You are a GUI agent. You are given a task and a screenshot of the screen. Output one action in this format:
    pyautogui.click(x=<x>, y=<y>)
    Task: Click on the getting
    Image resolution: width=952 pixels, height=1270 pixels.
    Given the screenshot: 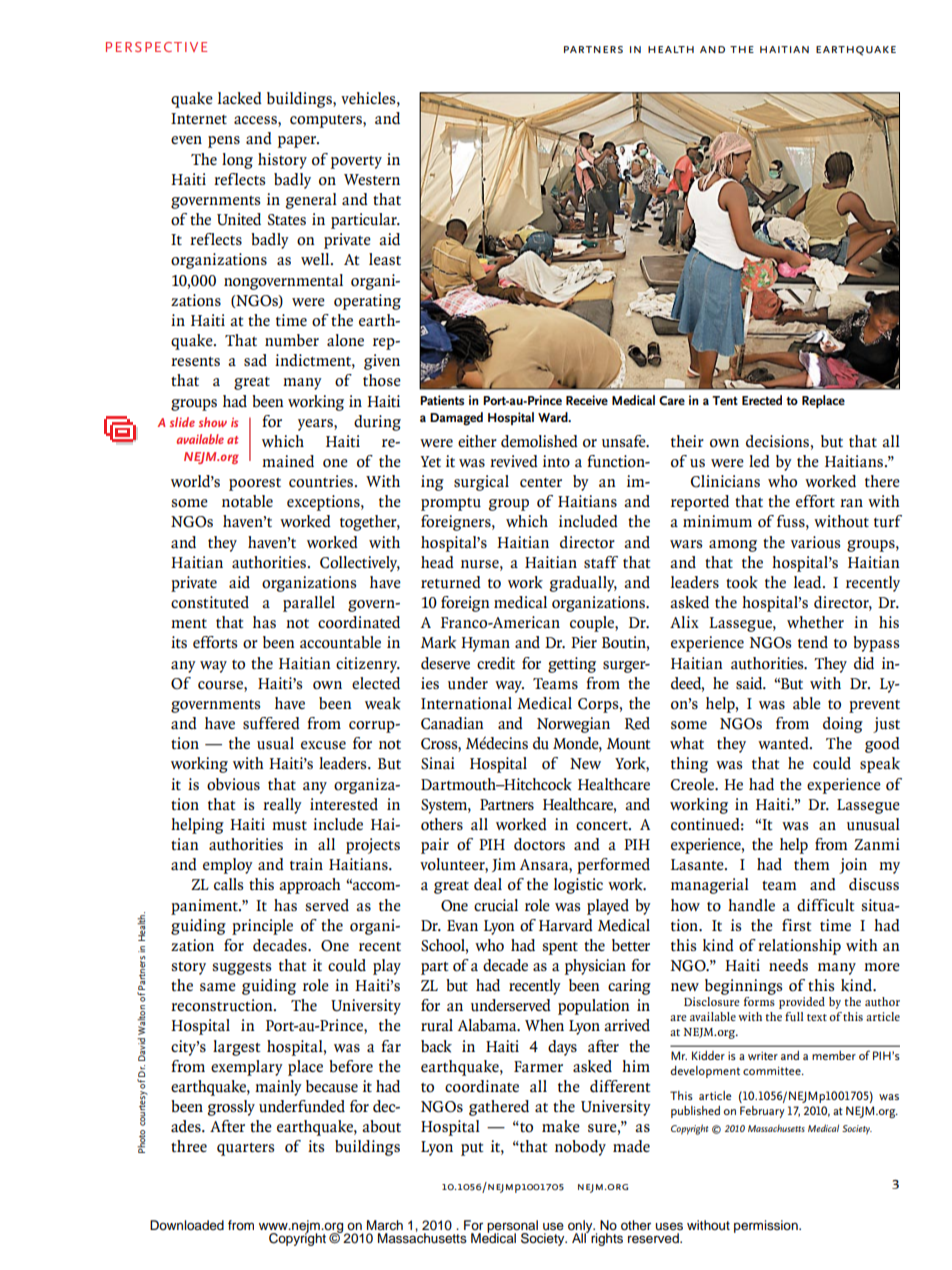 What is the action you would take?
    pyautogui.click(x=572, y=665)
